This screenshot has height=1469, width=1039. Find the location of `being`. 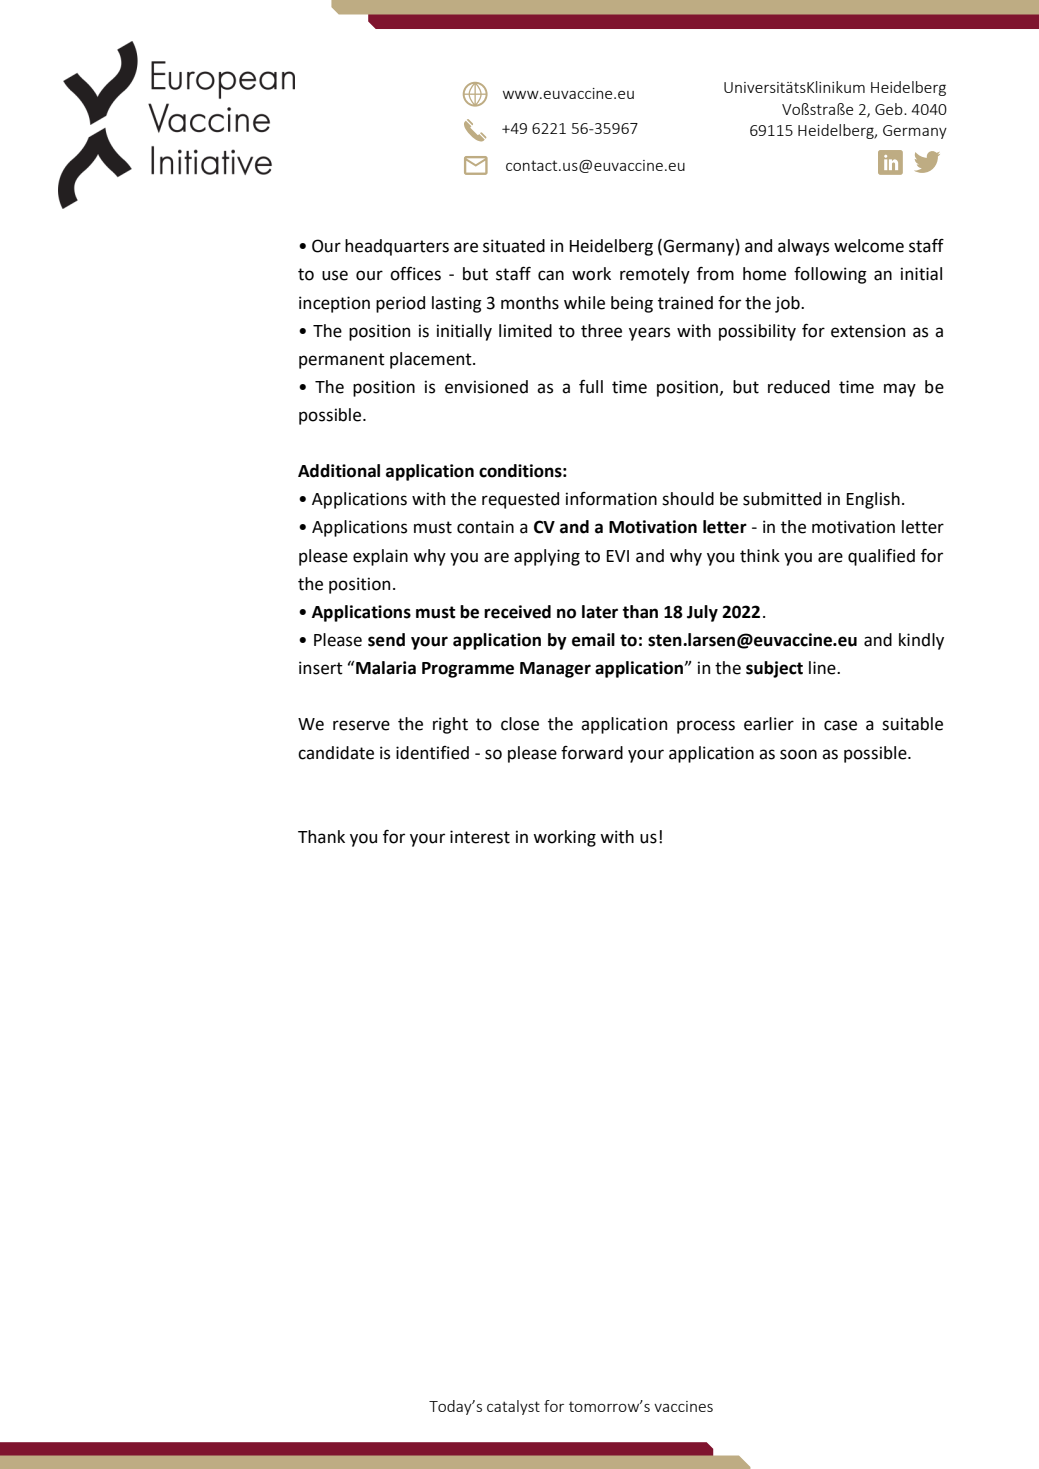

being is located at coordinates (632, 304).
